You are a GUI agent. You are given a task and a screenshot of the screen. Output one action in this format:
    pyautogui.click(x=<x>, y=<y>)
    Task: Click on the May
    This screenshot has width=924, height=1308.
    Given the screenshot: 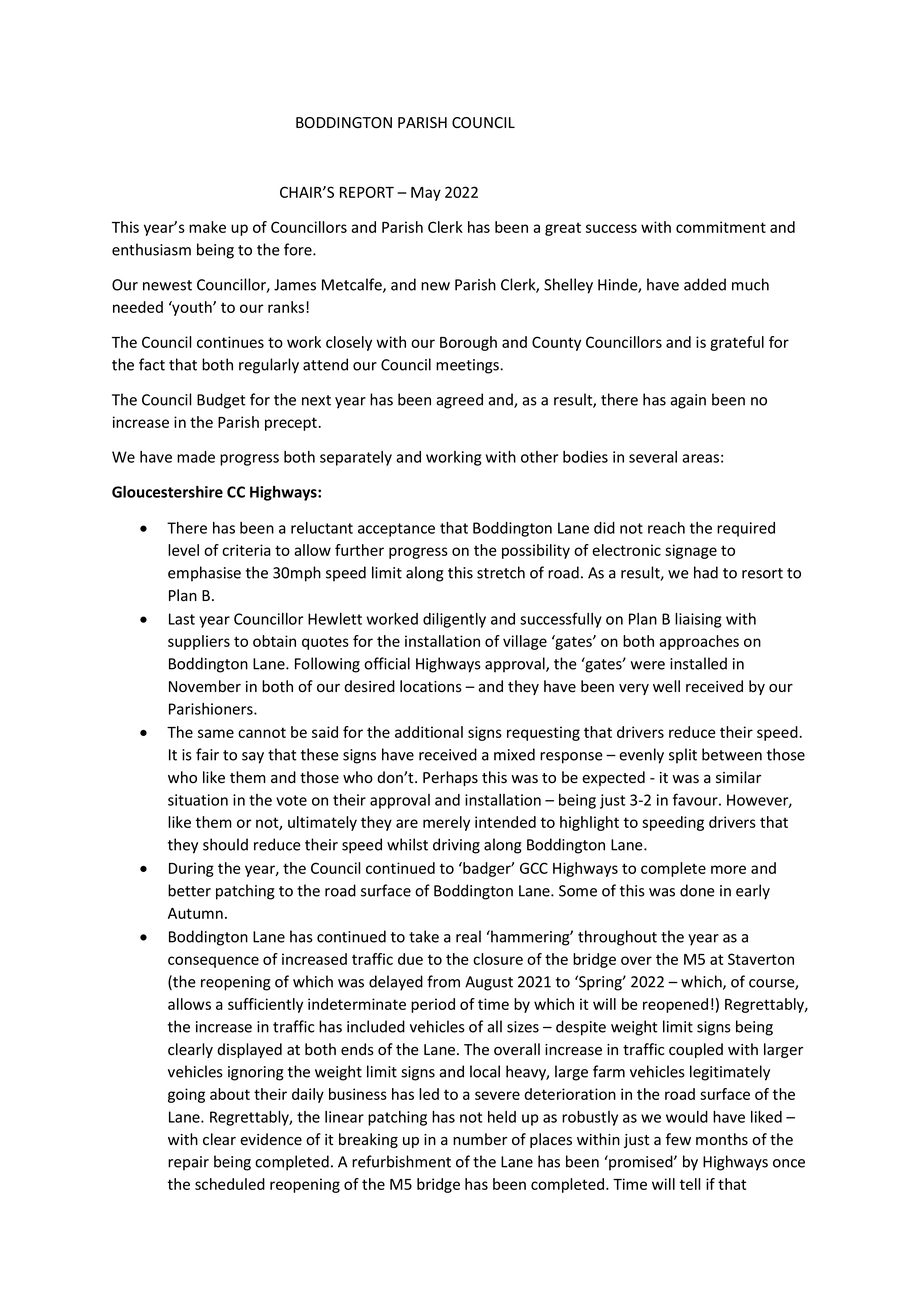 What is the action you would take?
    pyautogui.click(x=426, y=194)
